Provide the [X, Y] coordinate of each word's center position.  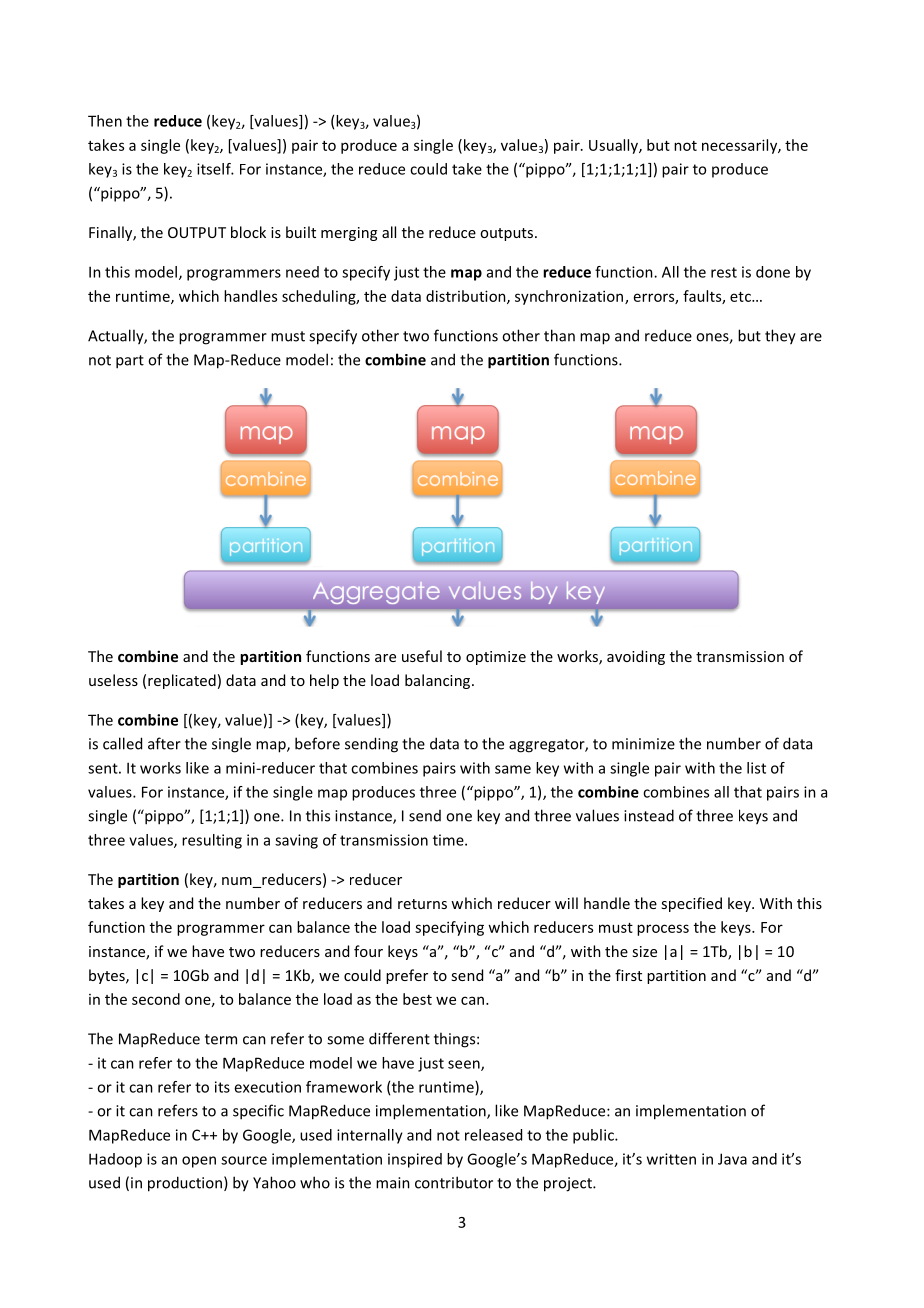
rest [724, 272]
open [199, 1162]
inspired [415, 1160]
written [671, 1159]
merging [349, 234]
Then [105, 121]
